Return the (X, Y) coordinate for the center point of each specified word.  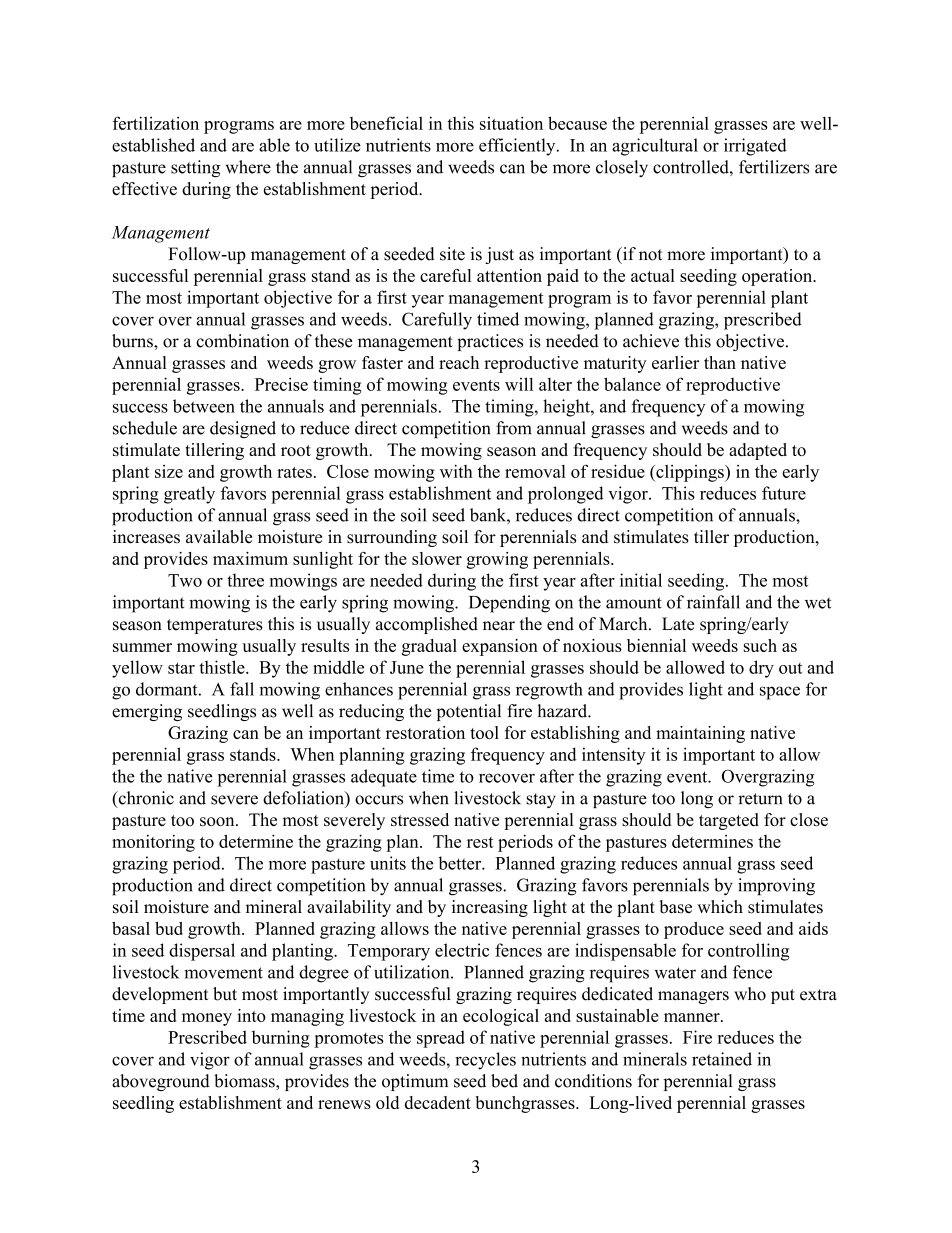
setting (195, 169)
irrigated (755, 147)
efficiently (518, 147)
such (760, 645)
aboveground (161, 1082)
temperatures (215, 626)
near (499, 626)
